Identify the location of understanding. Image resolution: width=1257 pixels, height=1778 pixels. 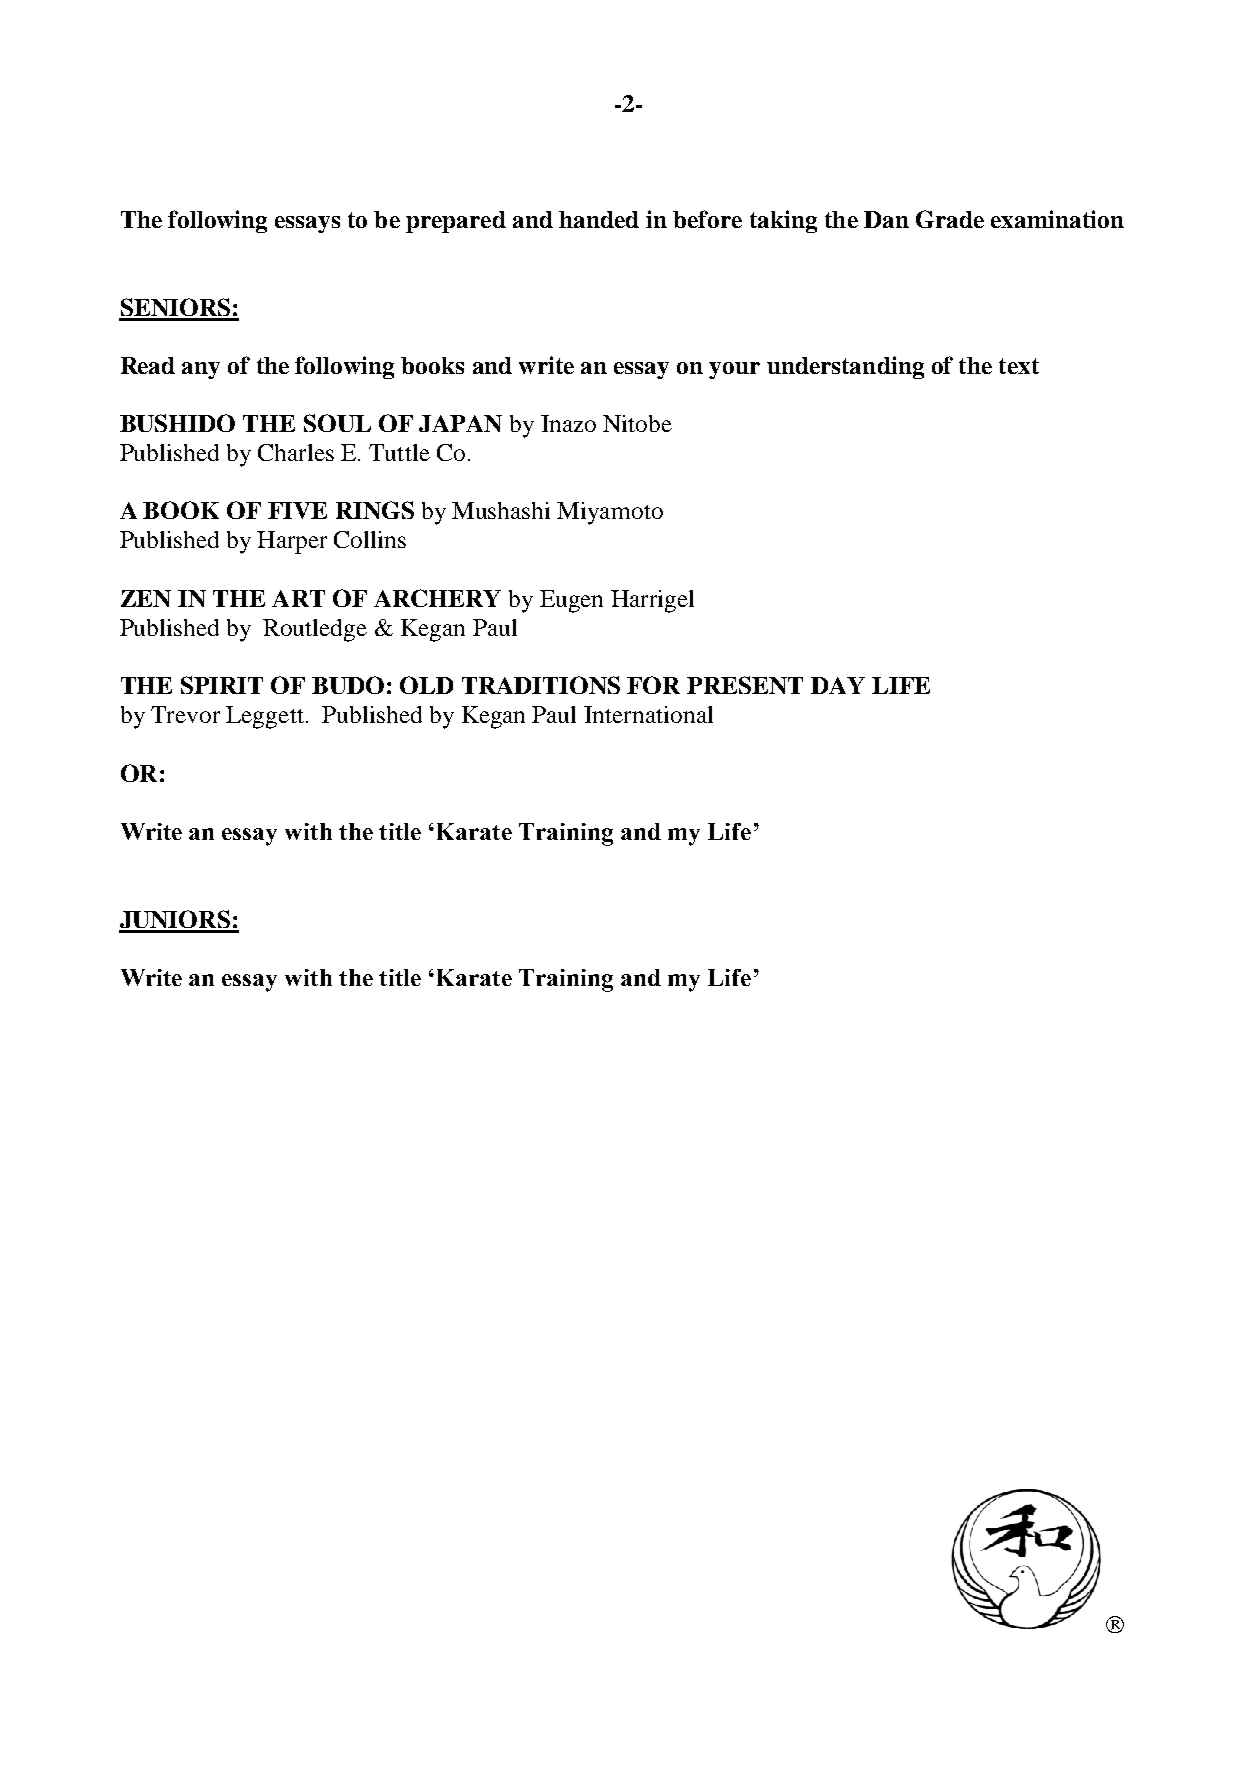
(845, 367).
